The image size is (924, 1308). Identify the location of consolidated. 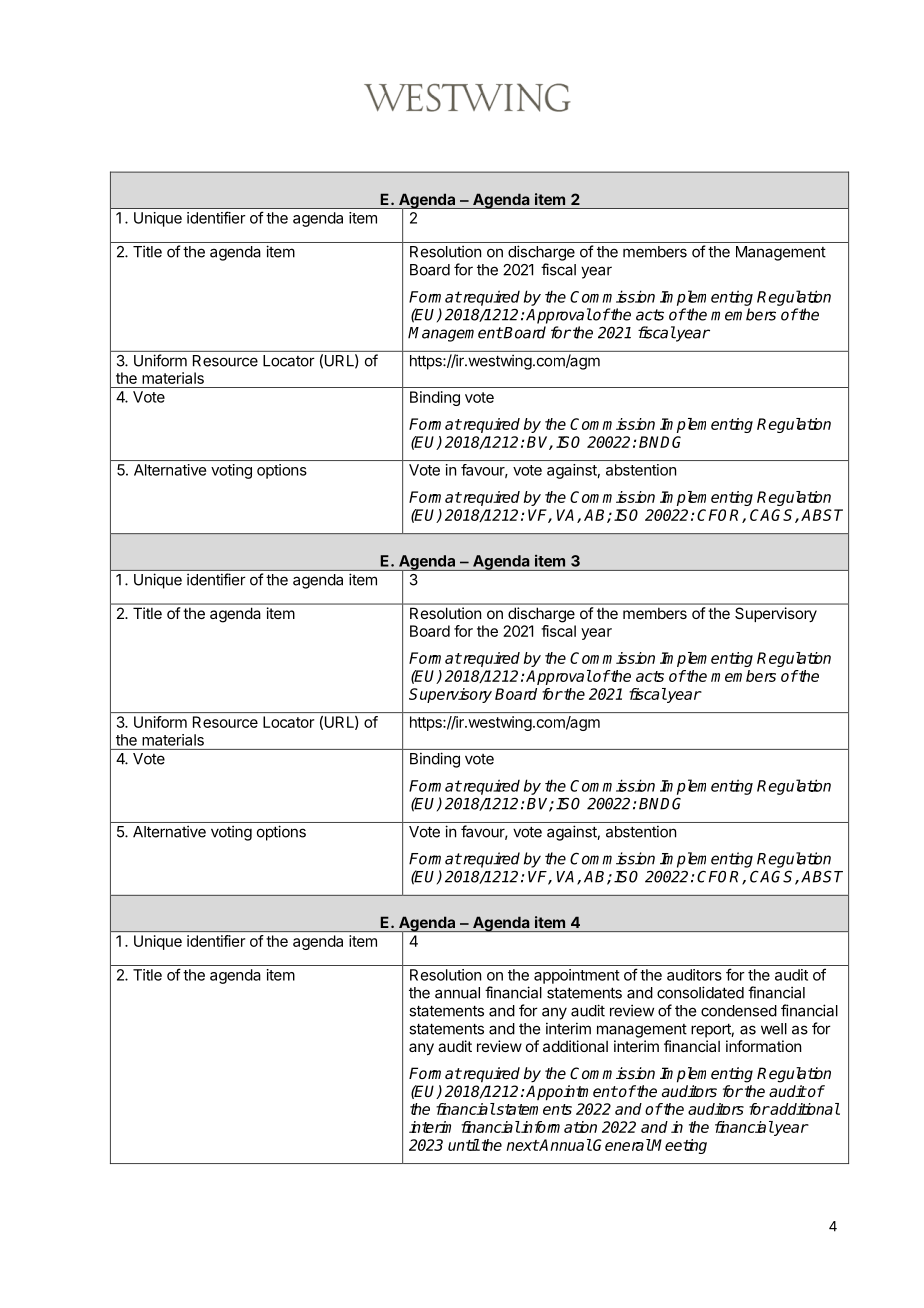
(700, 992).
